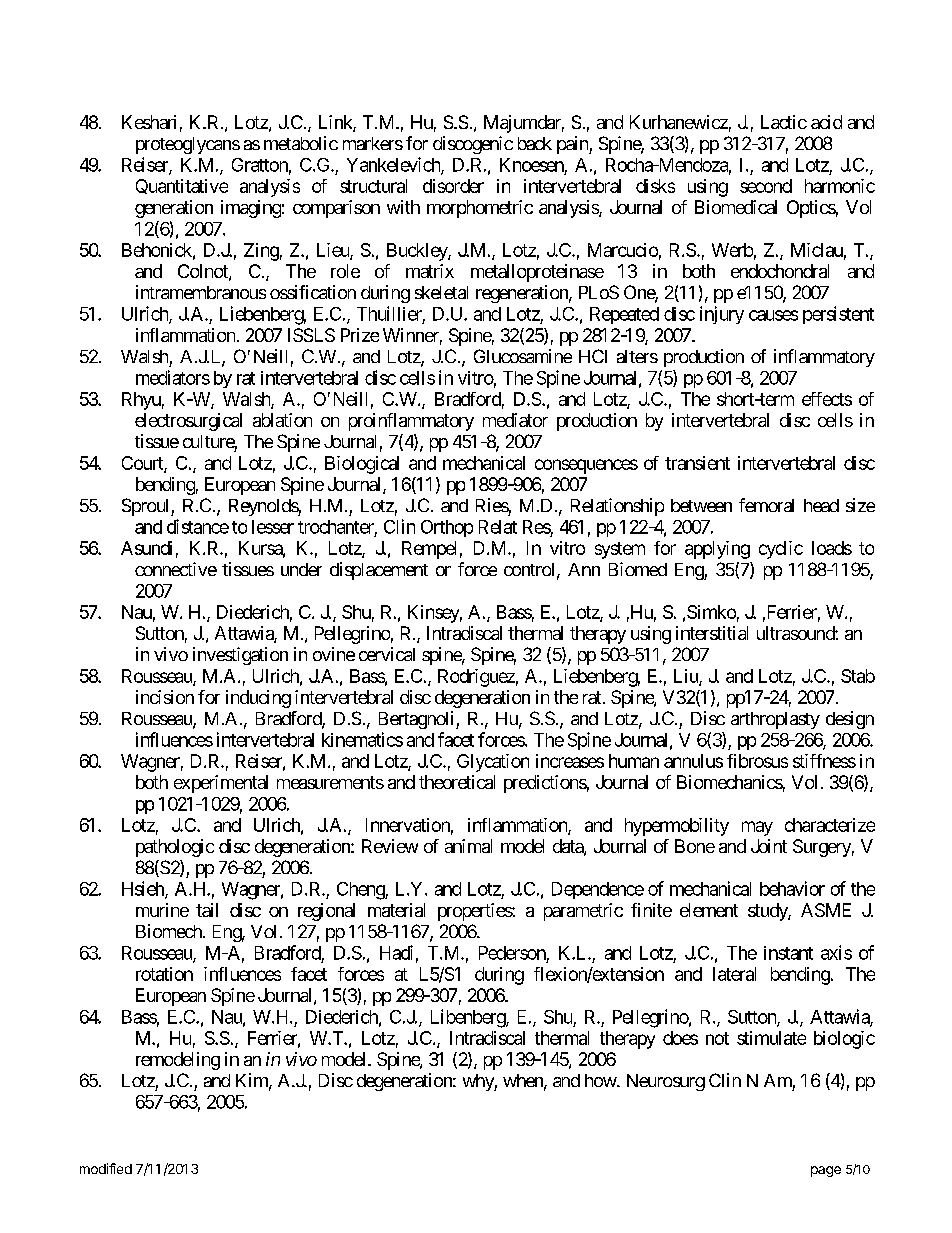  Describe the element at coordinates (476, 678) in the screenshot. I see `Rodriguez` at that location.
